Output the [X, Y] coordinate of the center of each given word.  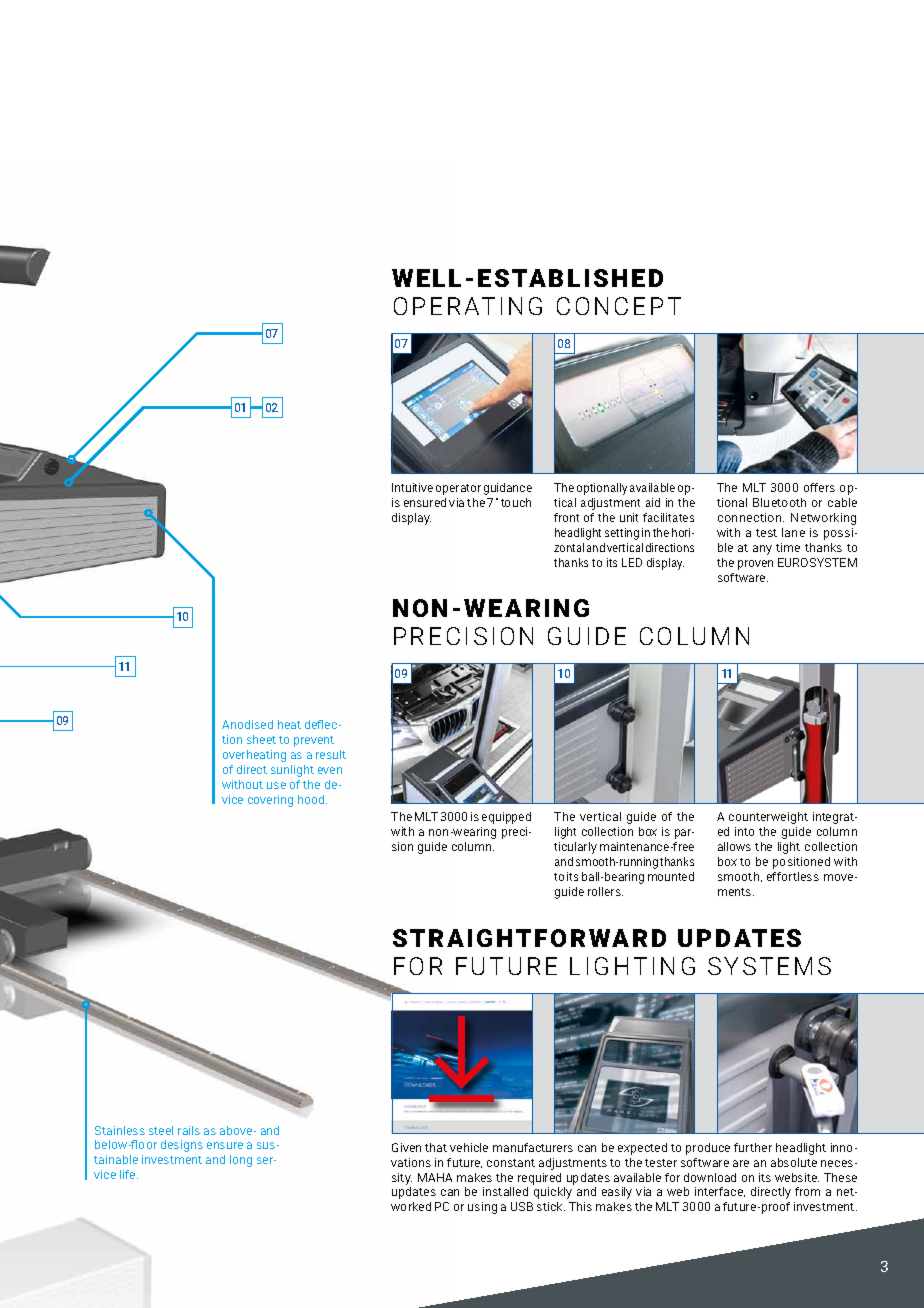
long [241, 1161]
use [276, 785]
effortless [793, 876]
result [331, 754]
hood [312, 799]
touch [516, 502]
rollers [605, 891]
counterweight [768, 818]
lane [793, 532]
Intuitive [412, 487]
